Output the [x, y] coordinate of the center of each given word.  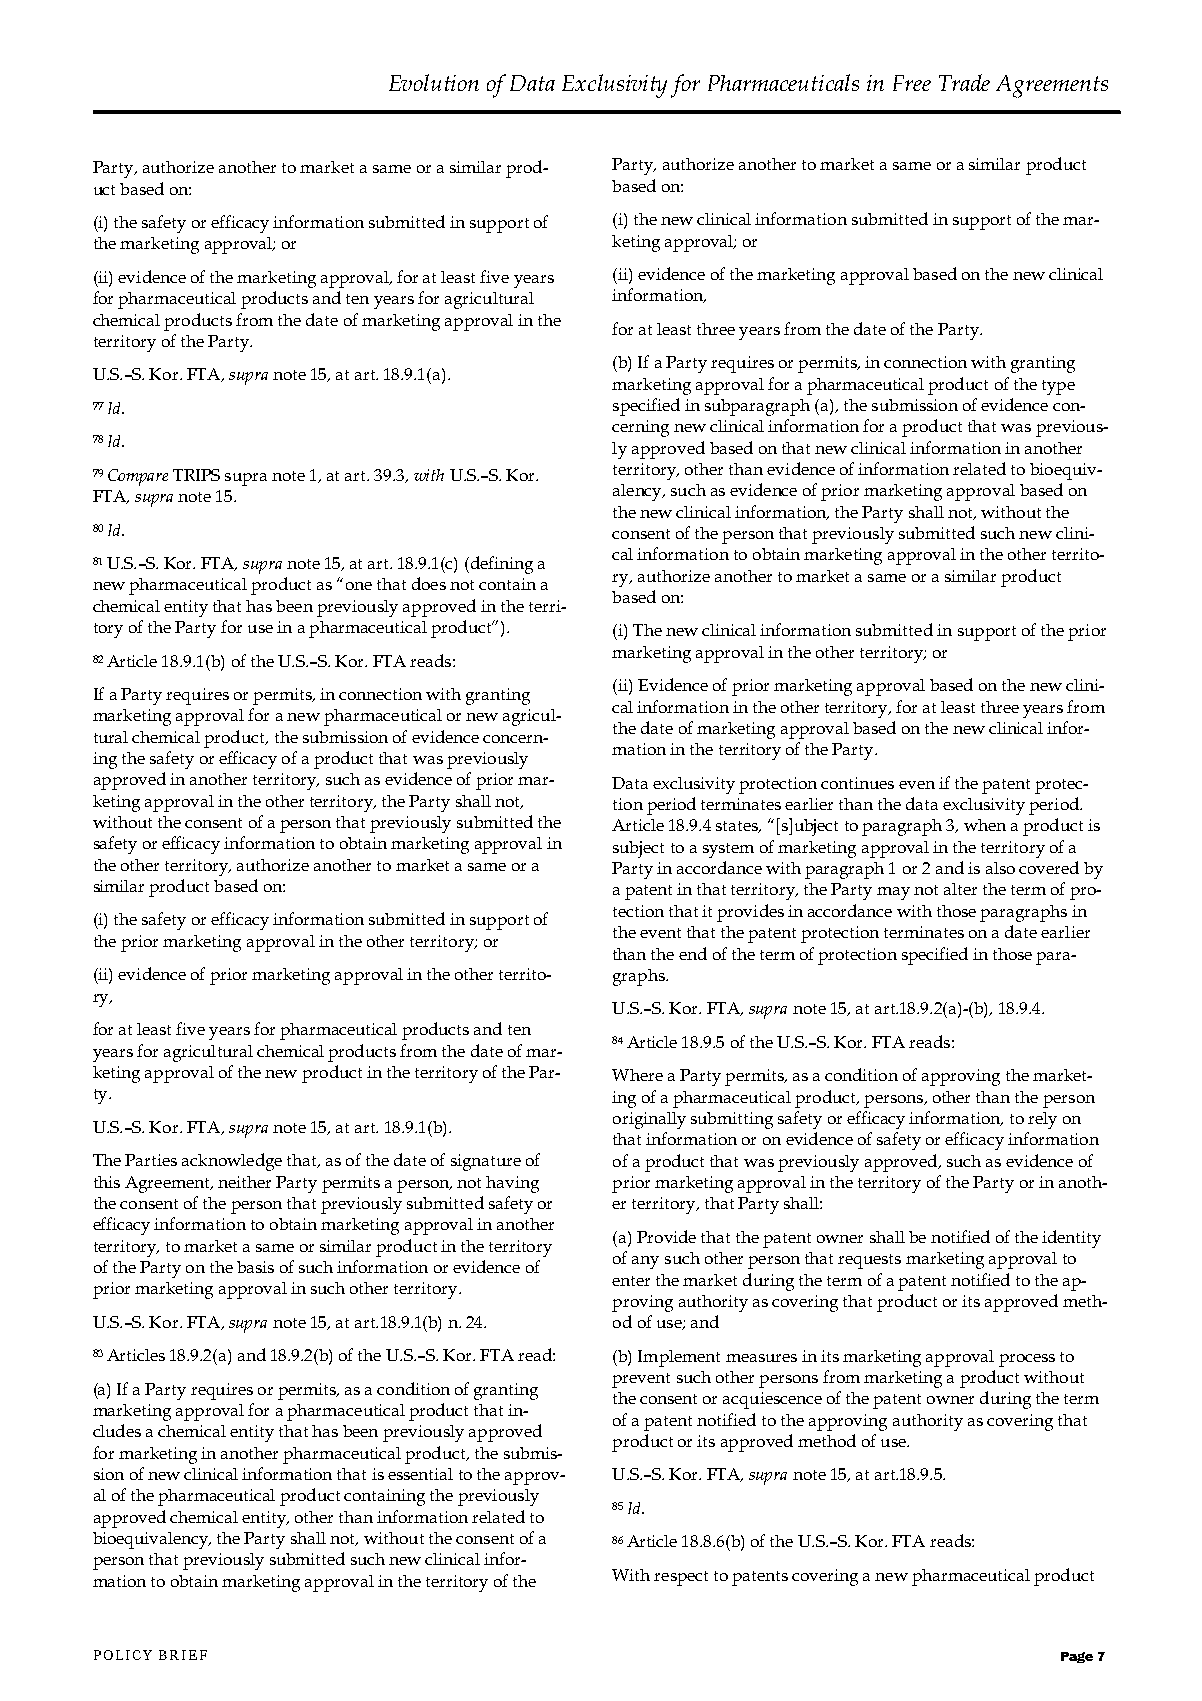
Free [912, 83]
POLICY [123, 1655]
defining [500, 565]
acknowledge [232, 1162]
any [645, 1262]
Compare [138, 477]
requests [869, 1261]
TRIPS [196, 475]
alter [960, 889]
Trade [964, 82]
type [1058, 387]
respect [681, 1578]
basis [255, 1267]
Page [1077, 1657]
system [728, 850]
